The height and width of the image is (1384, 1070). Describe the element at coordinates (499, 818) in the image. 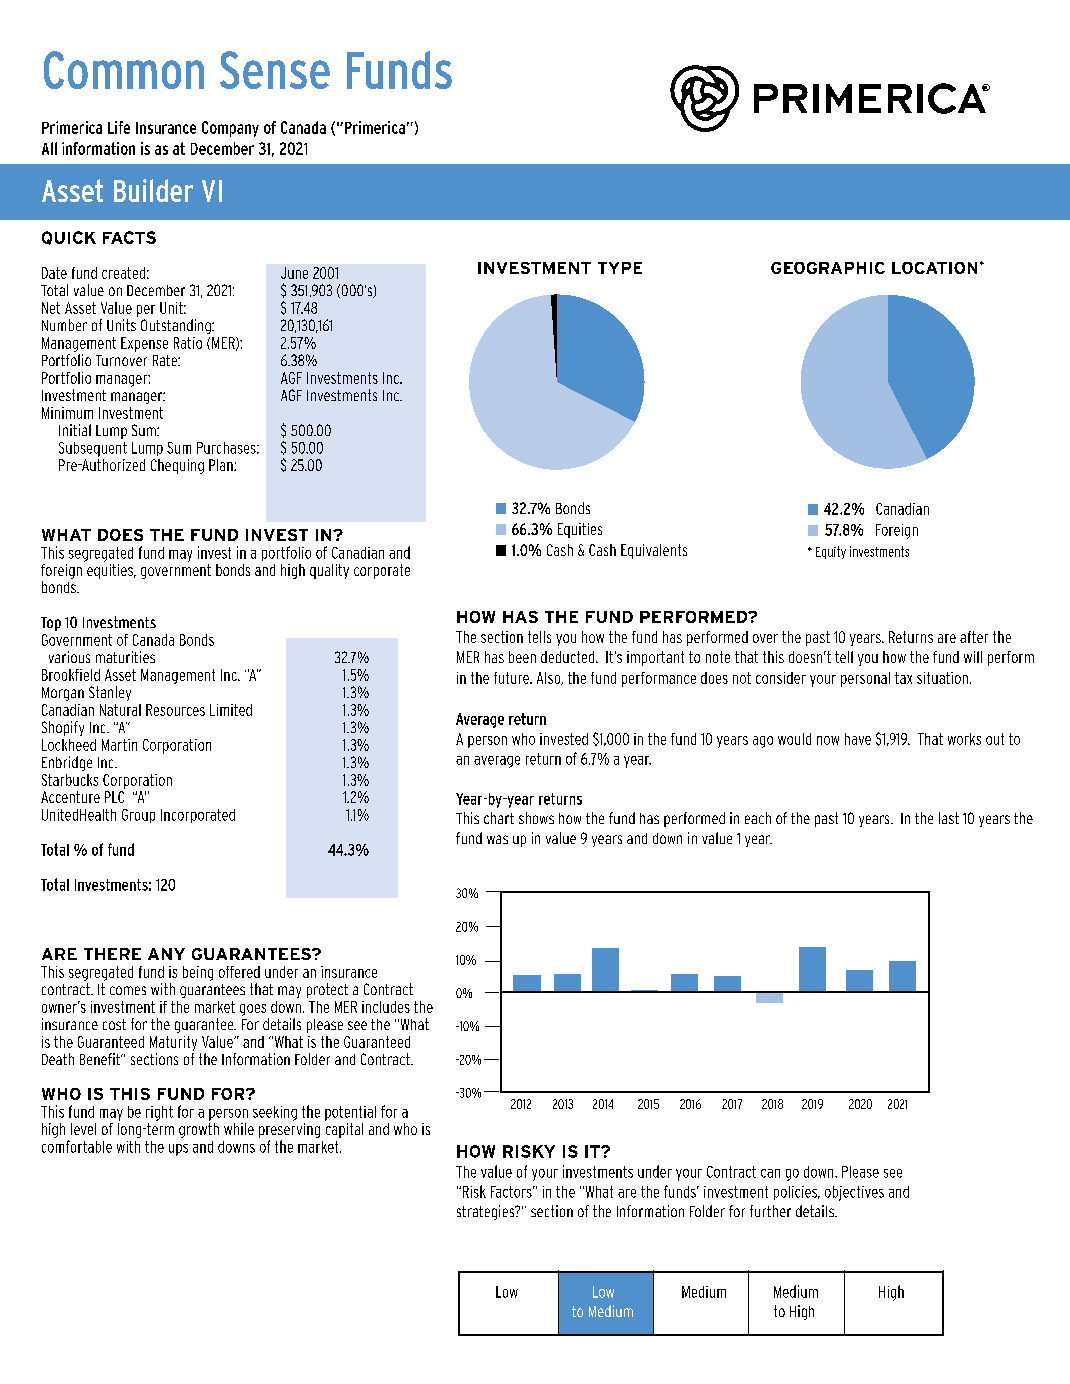

I see `chart` at that location.
